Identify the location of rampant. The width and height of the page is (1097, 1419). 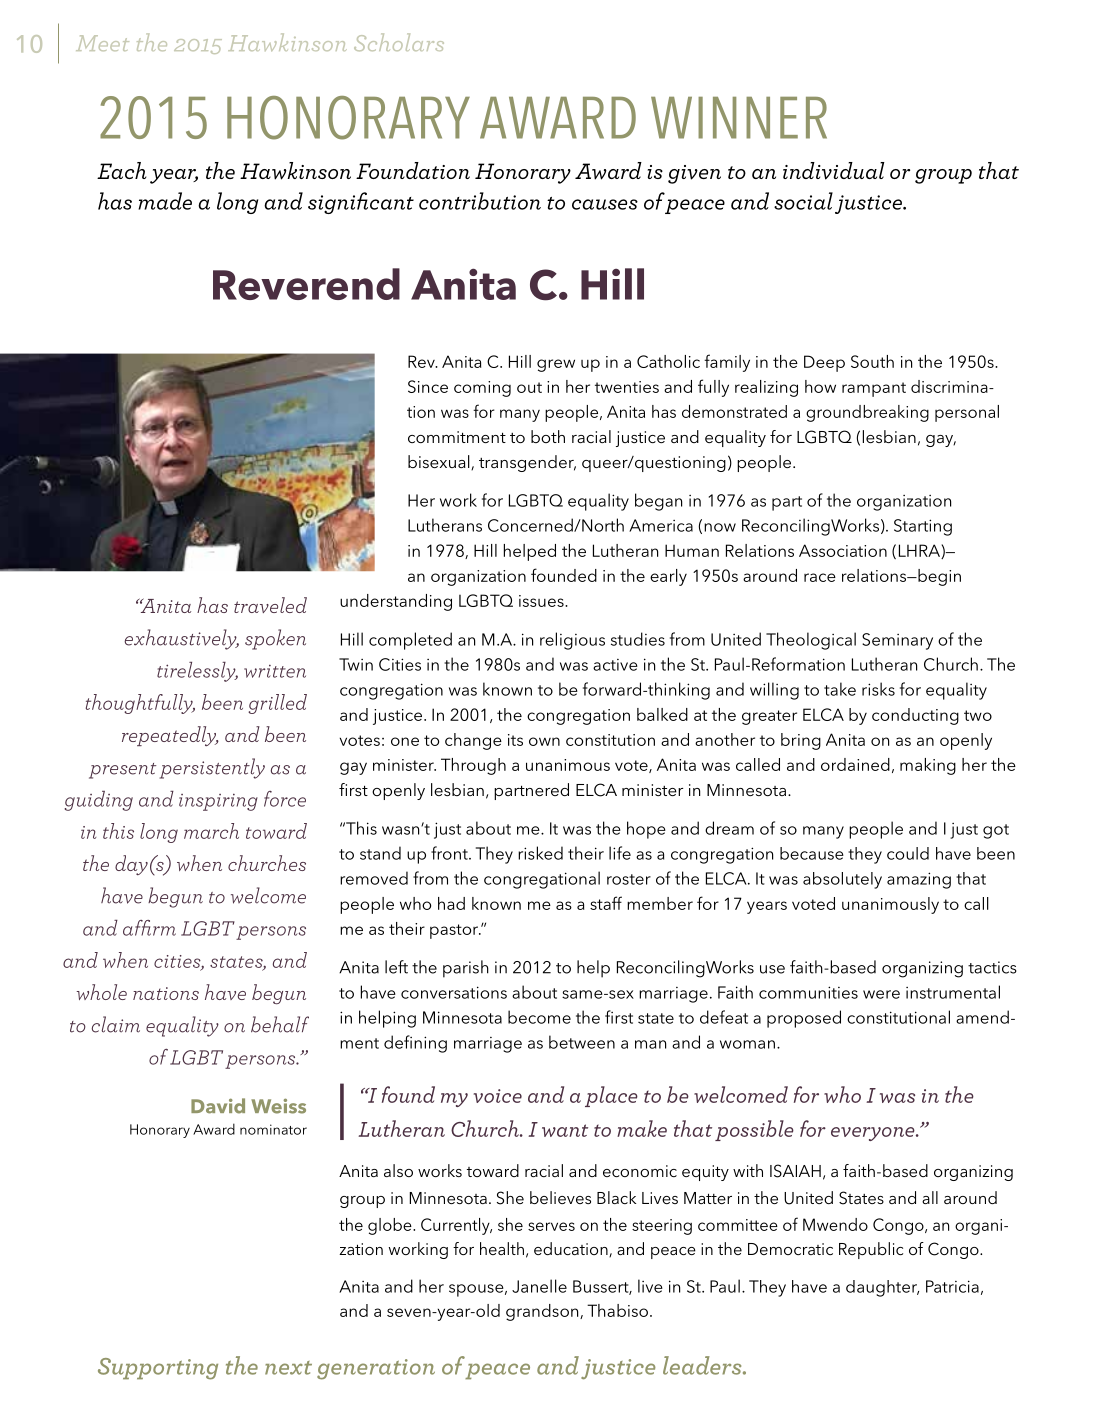
(874, 389).
